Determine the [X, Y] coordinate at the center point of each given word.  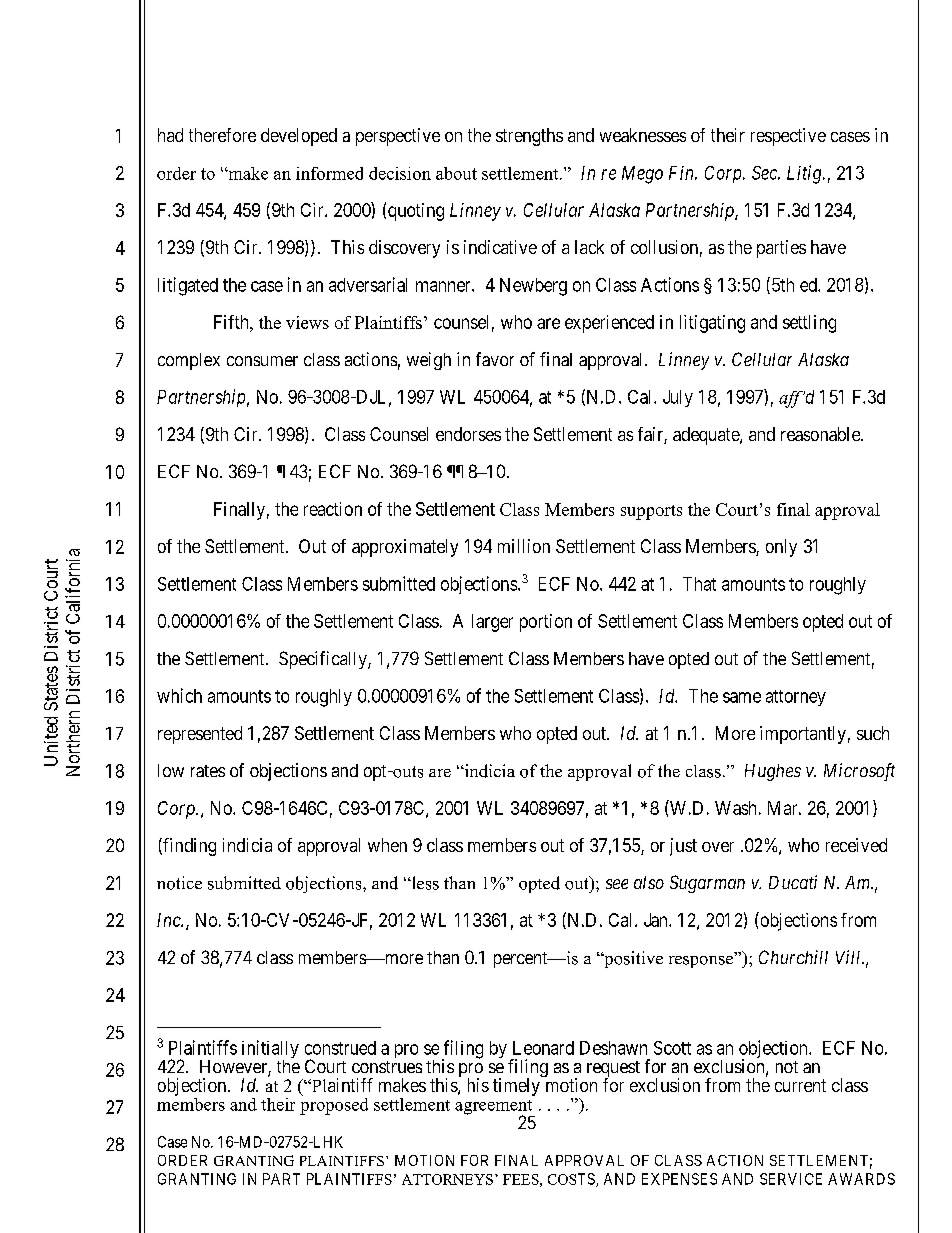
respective [788, 137]
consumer [262, 361]
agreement [495, 1108]
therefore [222, 135]
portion [546, 623]
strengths [529, 137]
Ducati [793, 882]
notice [179, 883]
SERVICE [791, 1179]
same [742, 697]
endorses [468, 434]
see [617, 884]
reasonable [821, 434]
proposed [334, 1105]
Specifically [324, 660]
